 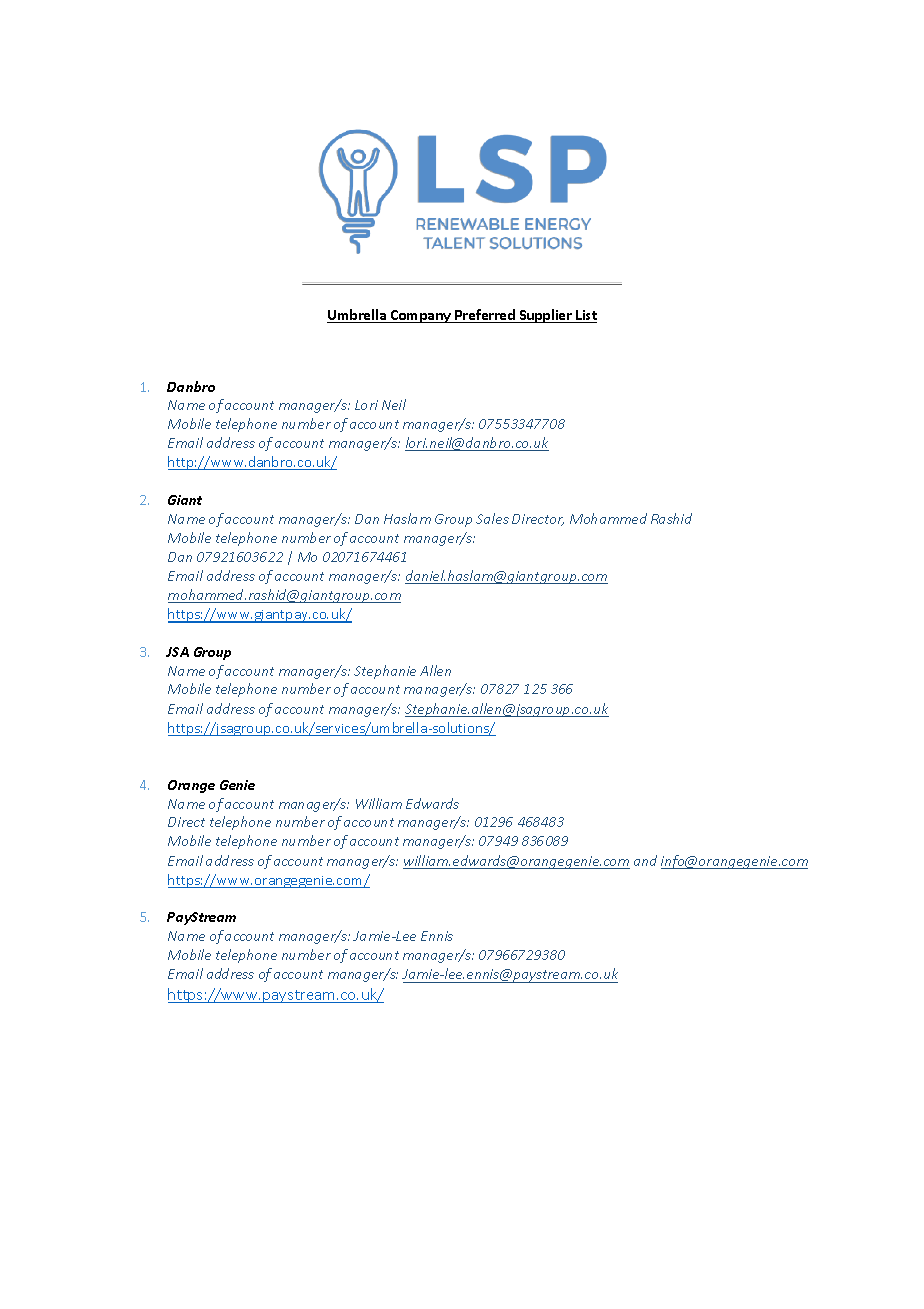 I want to click on Preferred, so click(x=485, y=316).
